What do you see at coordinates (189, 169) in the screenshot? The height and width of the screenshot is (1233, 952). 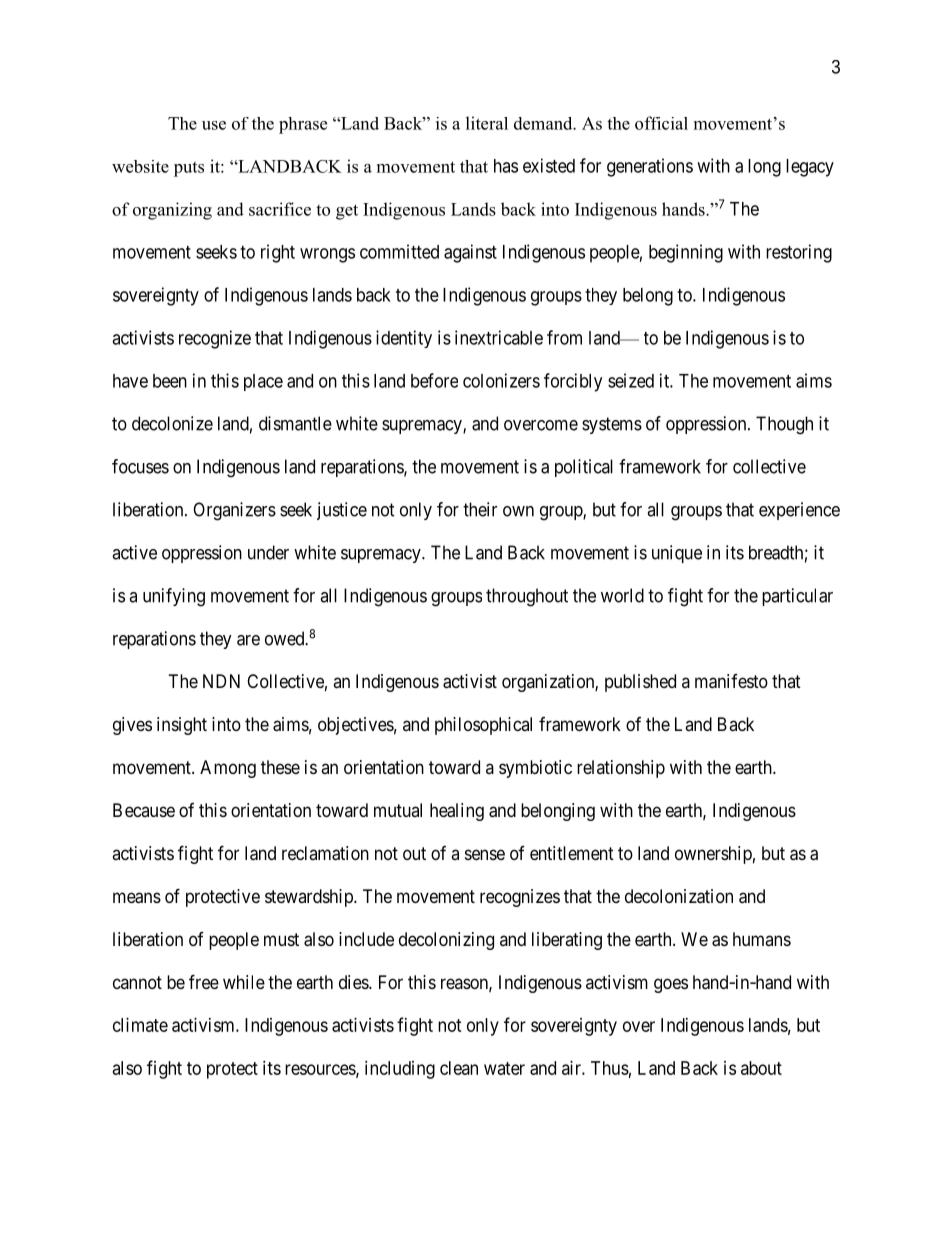 I see `puts` at bounding box center [189, 169].
